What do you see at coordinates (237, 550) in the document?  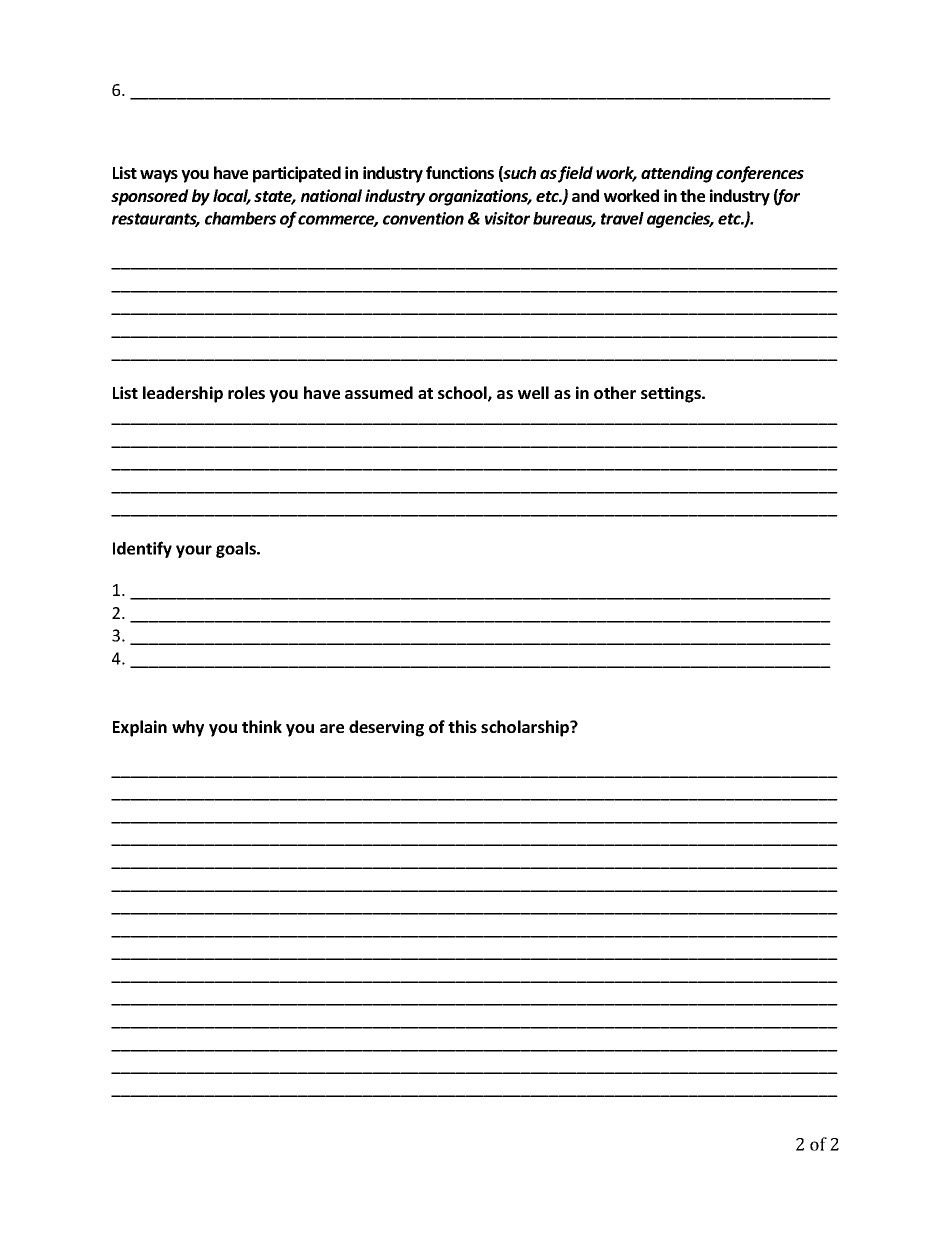 I see `goals` at bounding box center [237, 550].
